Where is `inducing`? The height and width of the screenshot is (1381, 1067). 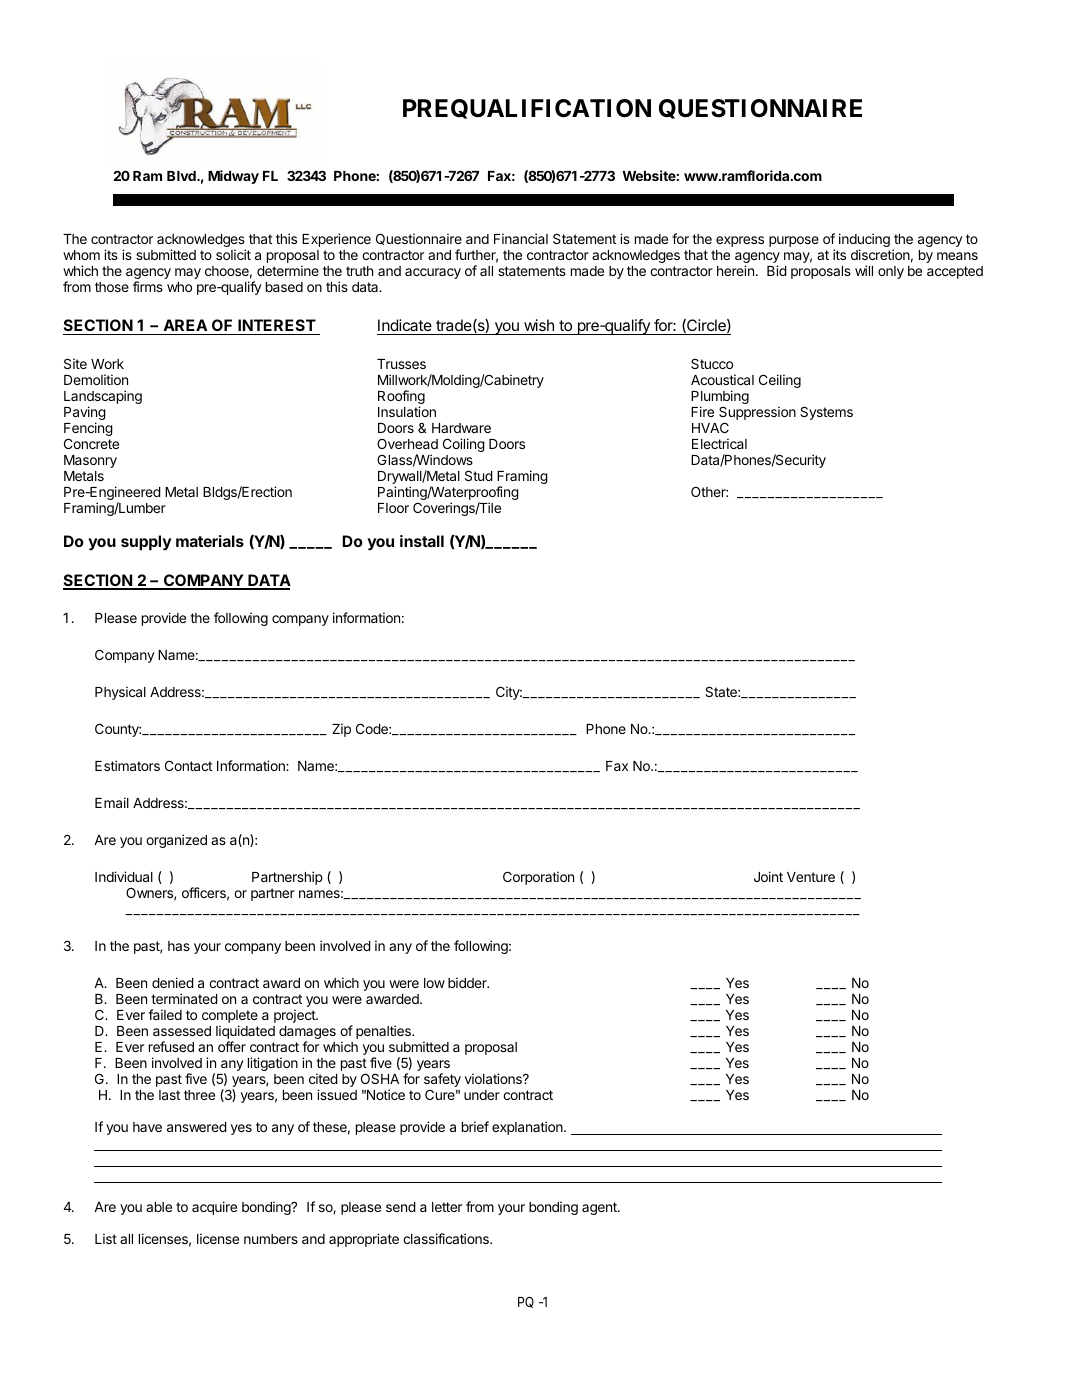
inducing is located at coordinates (864, 241).
